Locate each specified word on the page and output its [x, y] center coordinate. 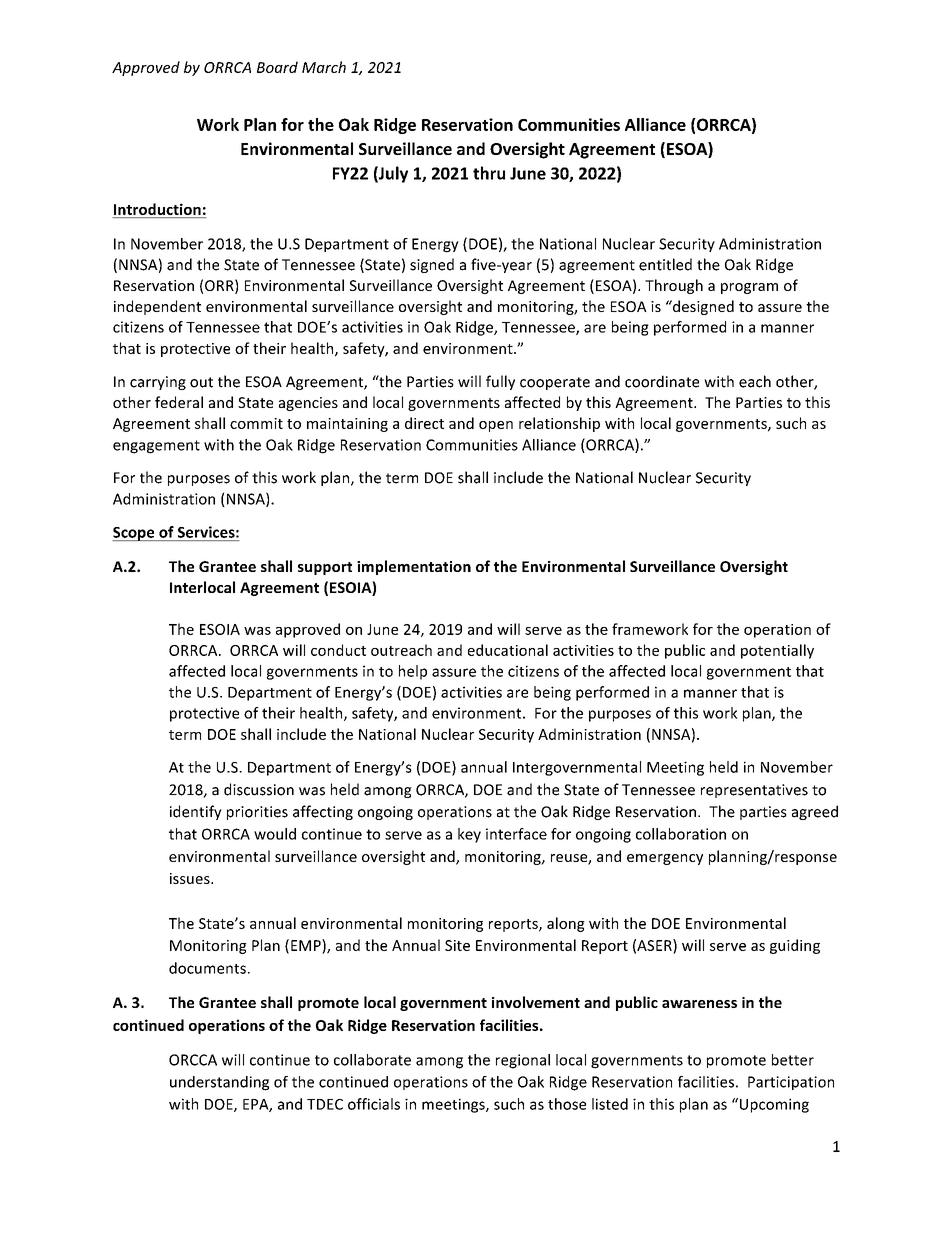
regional [523, 1061]
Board [277, 67]
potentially [777, 651]
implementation [414, 567]
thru [489, 173]
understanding [219, 1083]
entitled [665, 264]
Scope [134, 534]
